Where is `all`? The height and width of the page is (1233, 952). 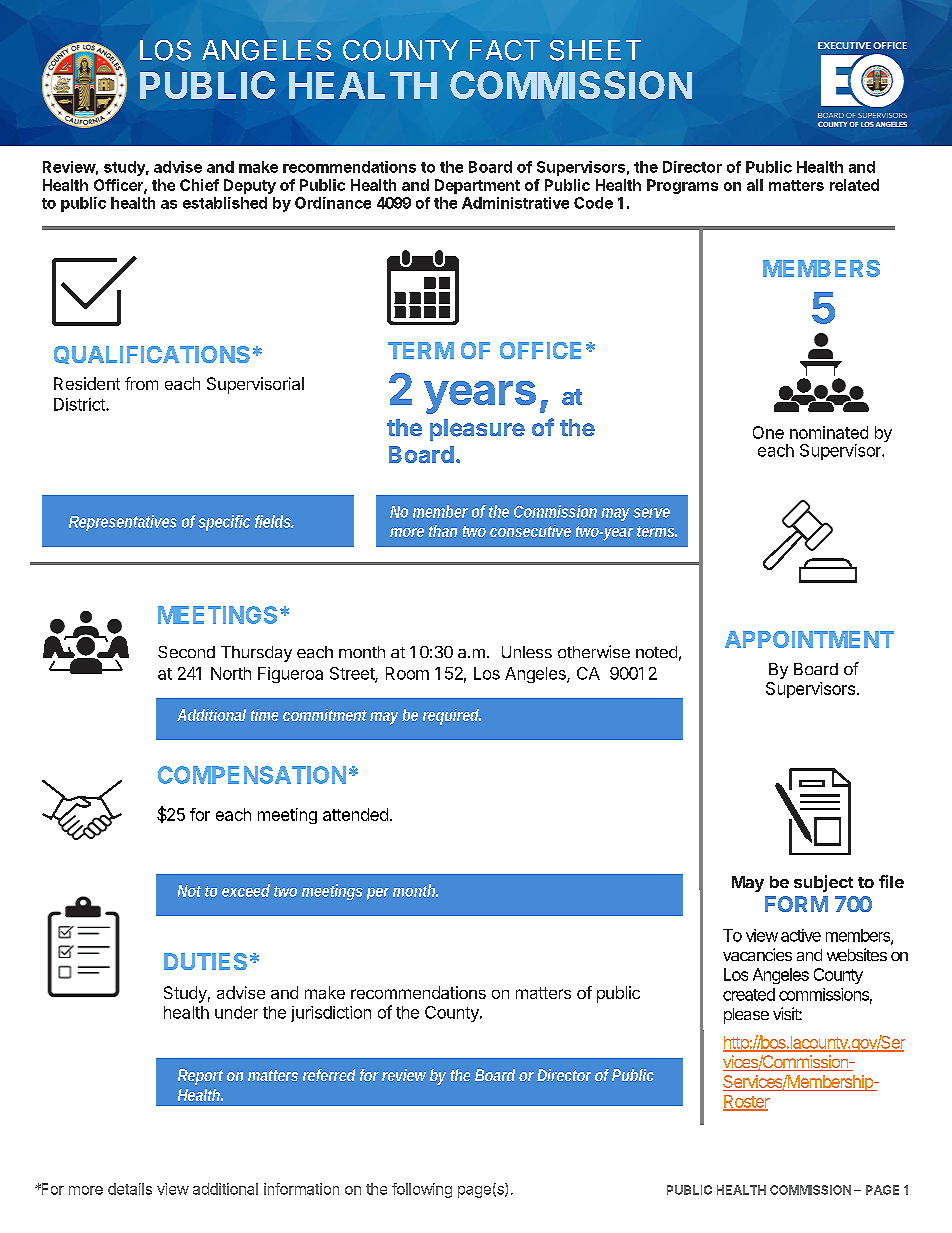
all is located at coordinates (755, 185).
